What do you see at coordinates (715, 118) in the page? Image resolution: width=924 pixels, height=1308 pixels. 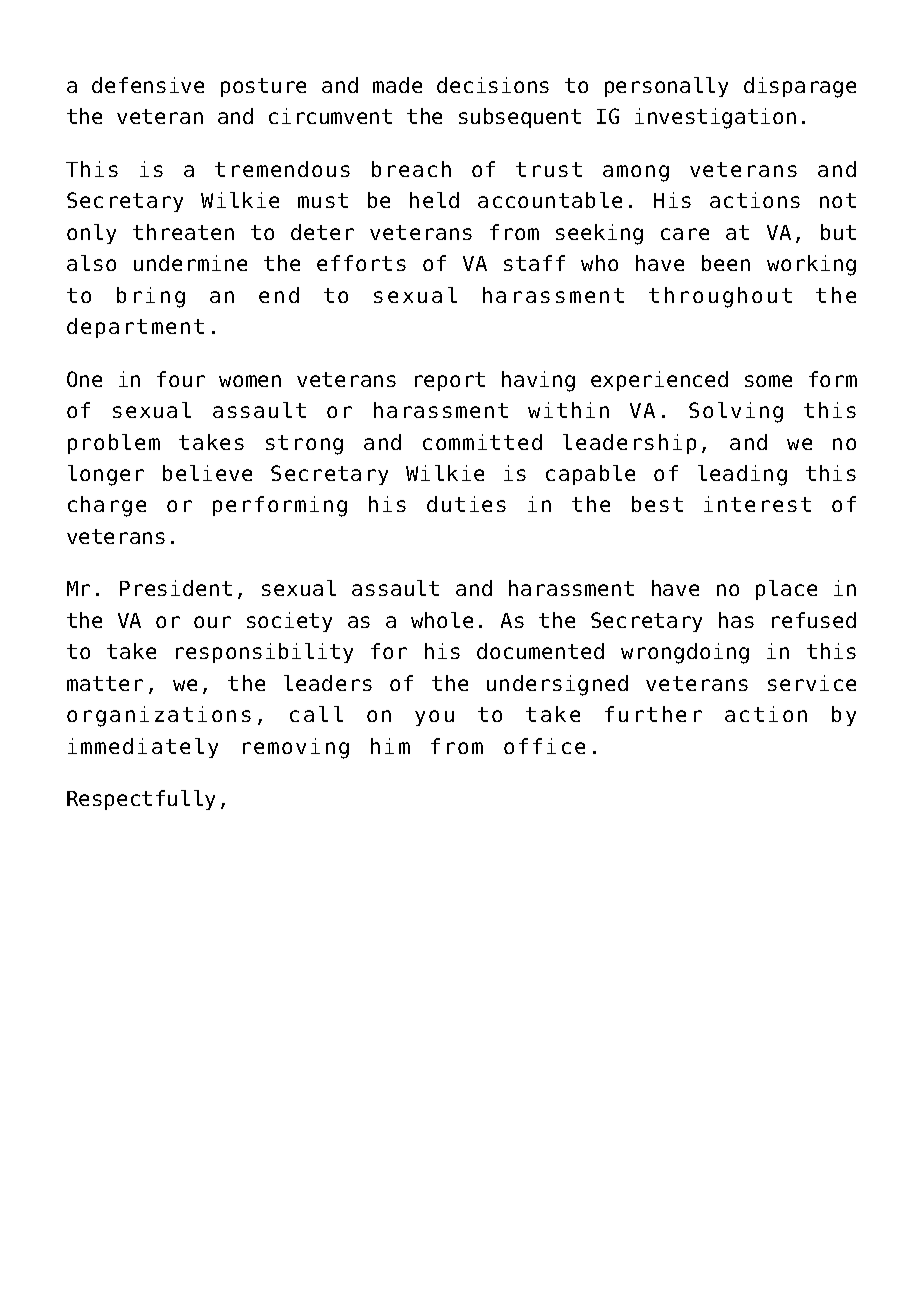 I see `investigation` at bounding box center [715, 118].
